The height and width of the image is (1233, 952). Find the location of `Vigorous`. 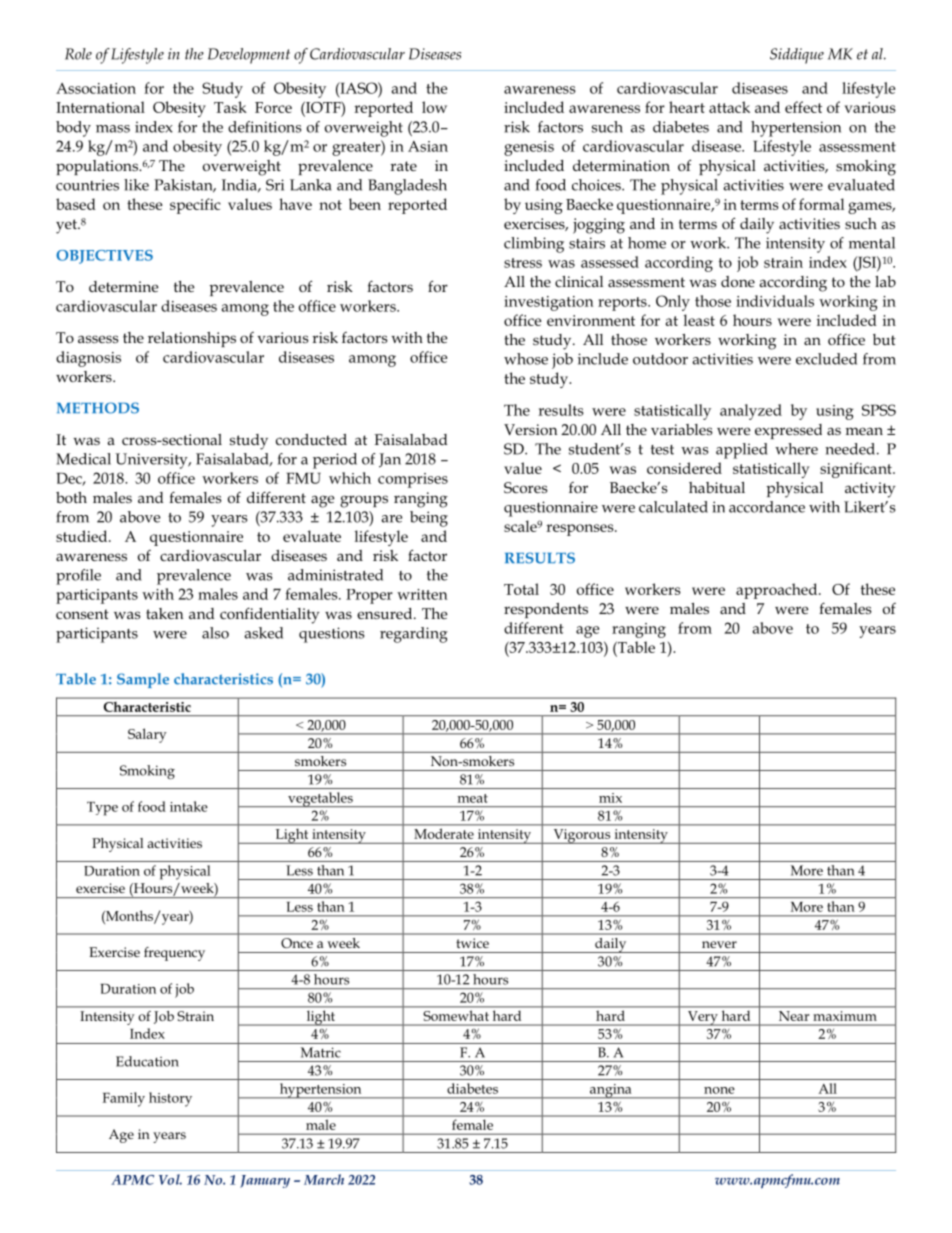

Vigorous is located at coordinates (582, 836).
